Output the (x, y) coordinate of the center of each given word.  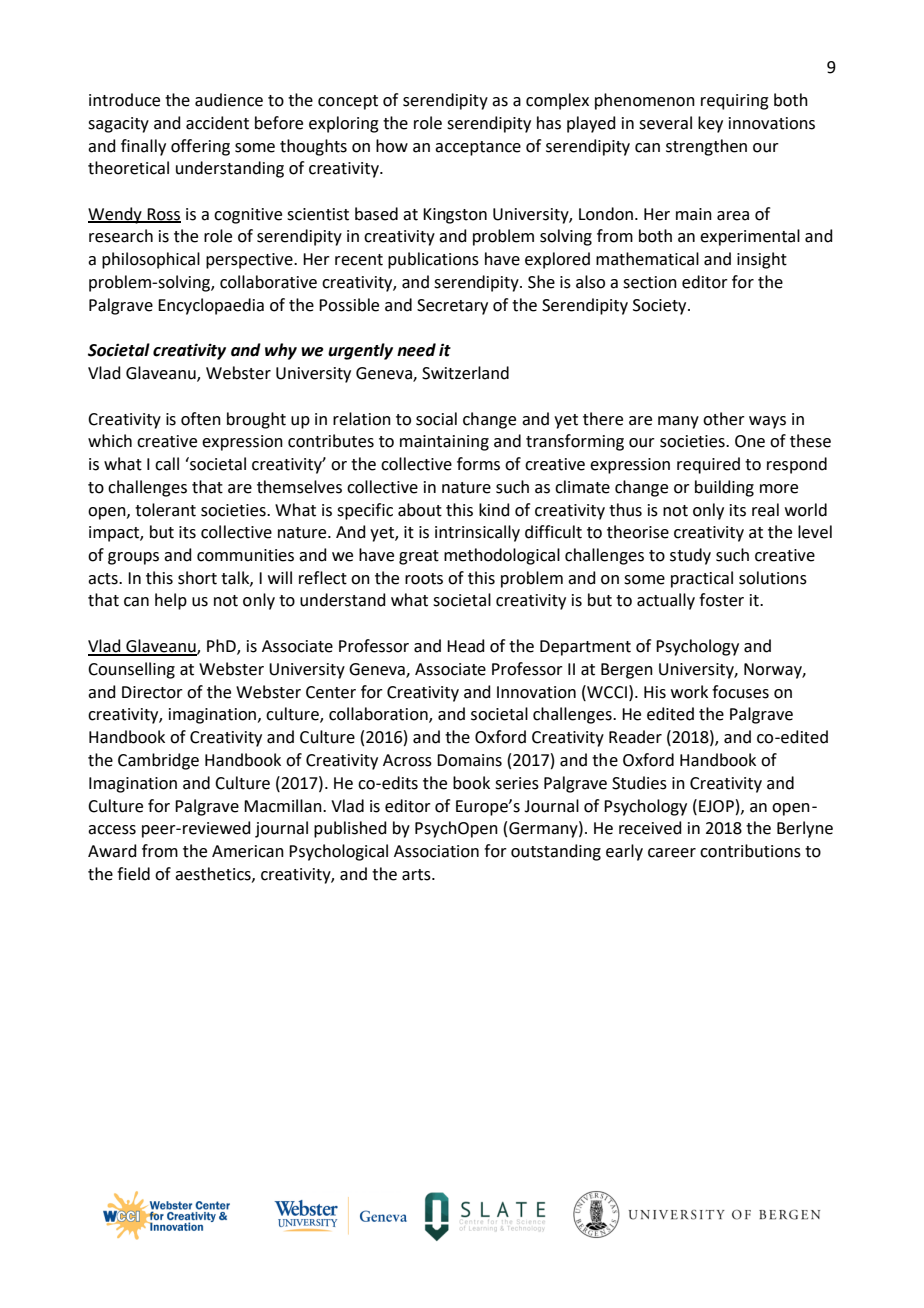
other (724, 419)
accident (217, 123)
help (171, 601)
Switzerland (465, 373)
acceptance (478, 148)
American (248, 851)
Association (436, 851)
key (710, 124)
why (281, 351)
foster (721, 600)
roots (424, 579)
